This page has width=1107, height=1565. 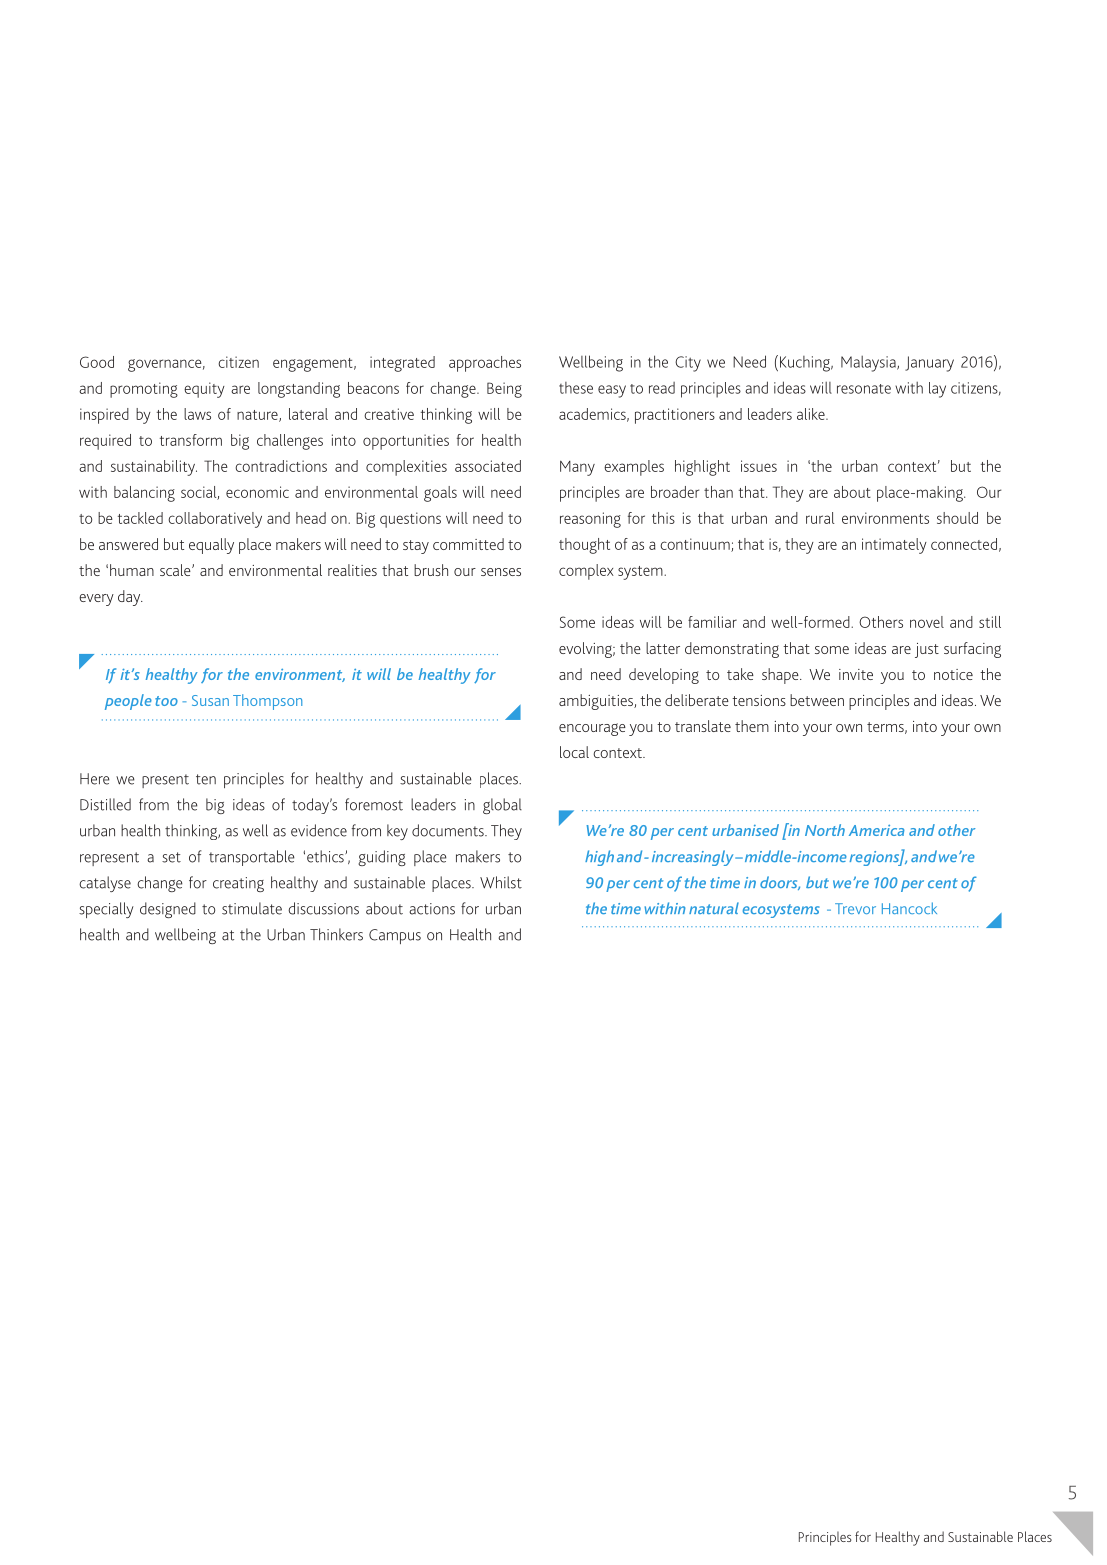 I want to click on equity, so click(x=204, y=390).
